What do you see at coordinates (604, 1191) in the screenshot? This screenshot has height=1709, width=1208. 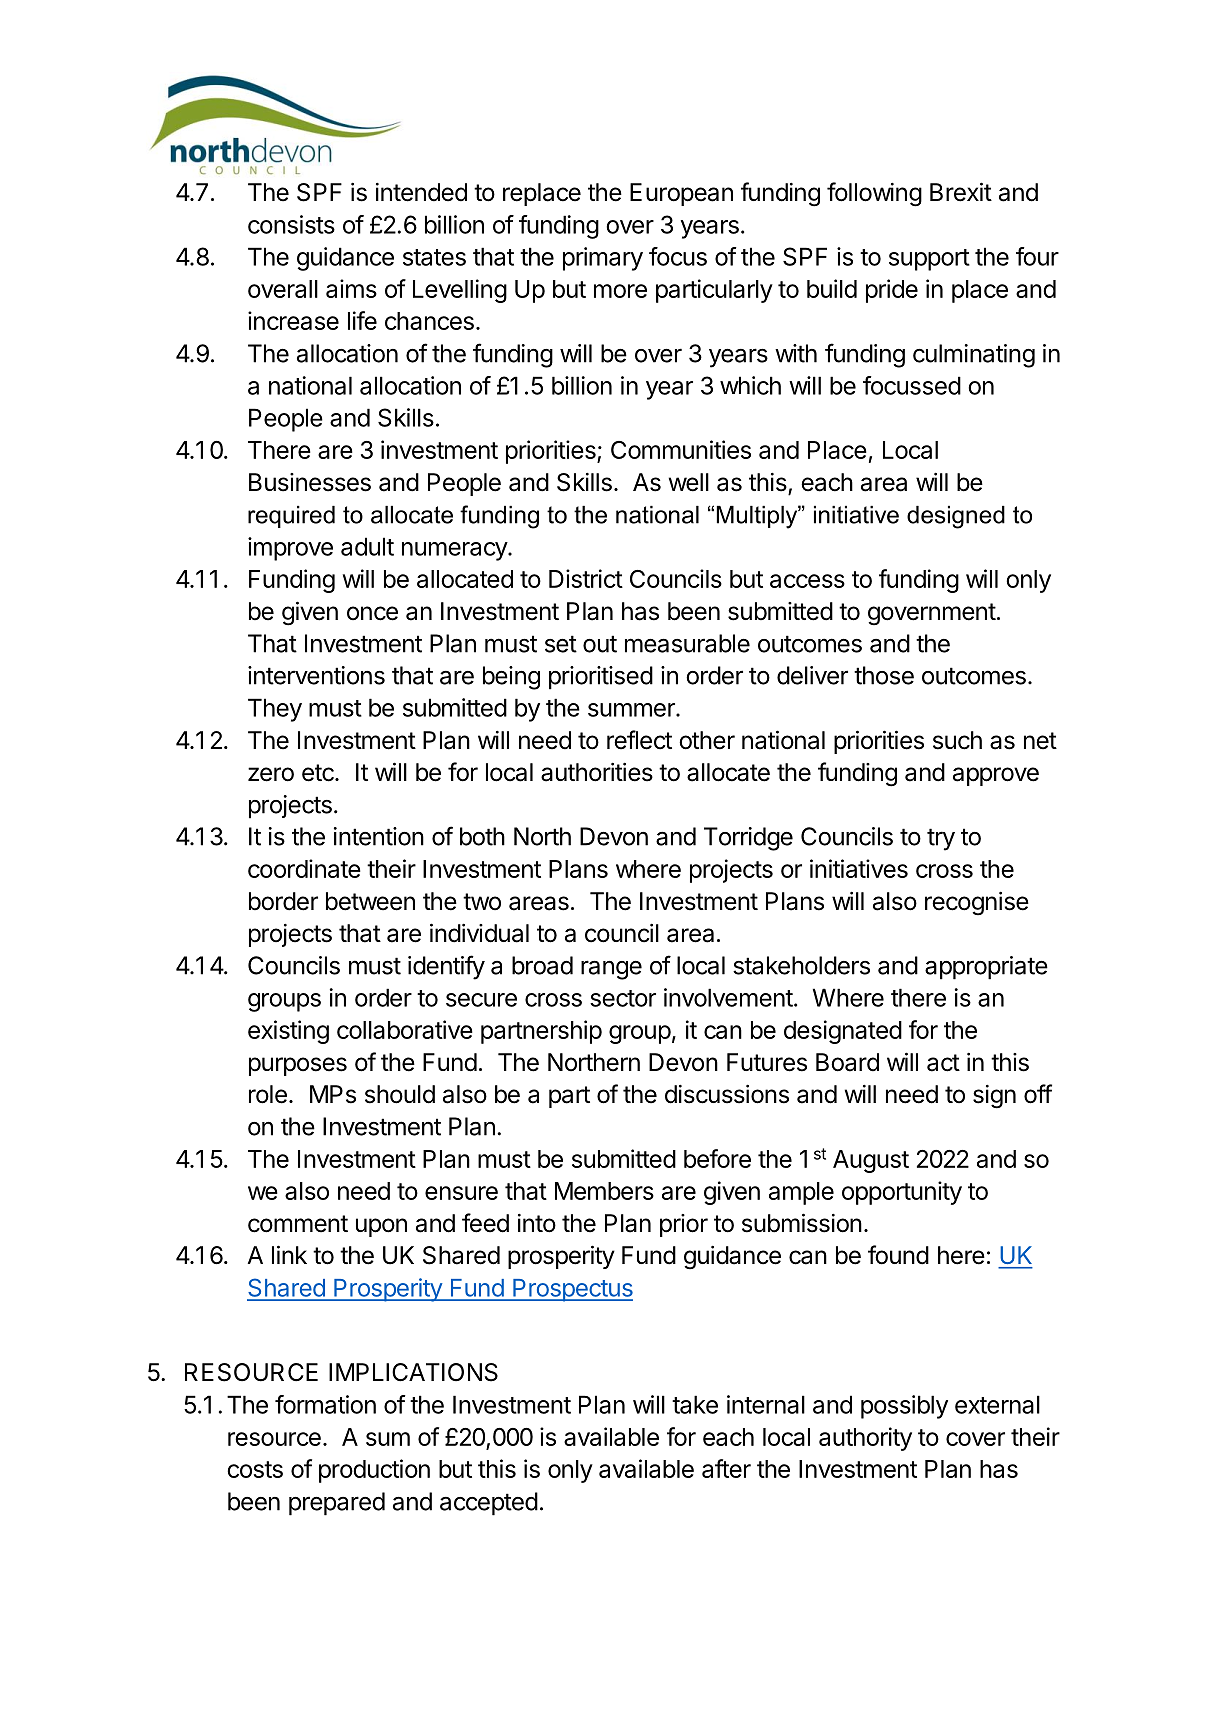 I see `Members` at bounding box center [604, 1191].
